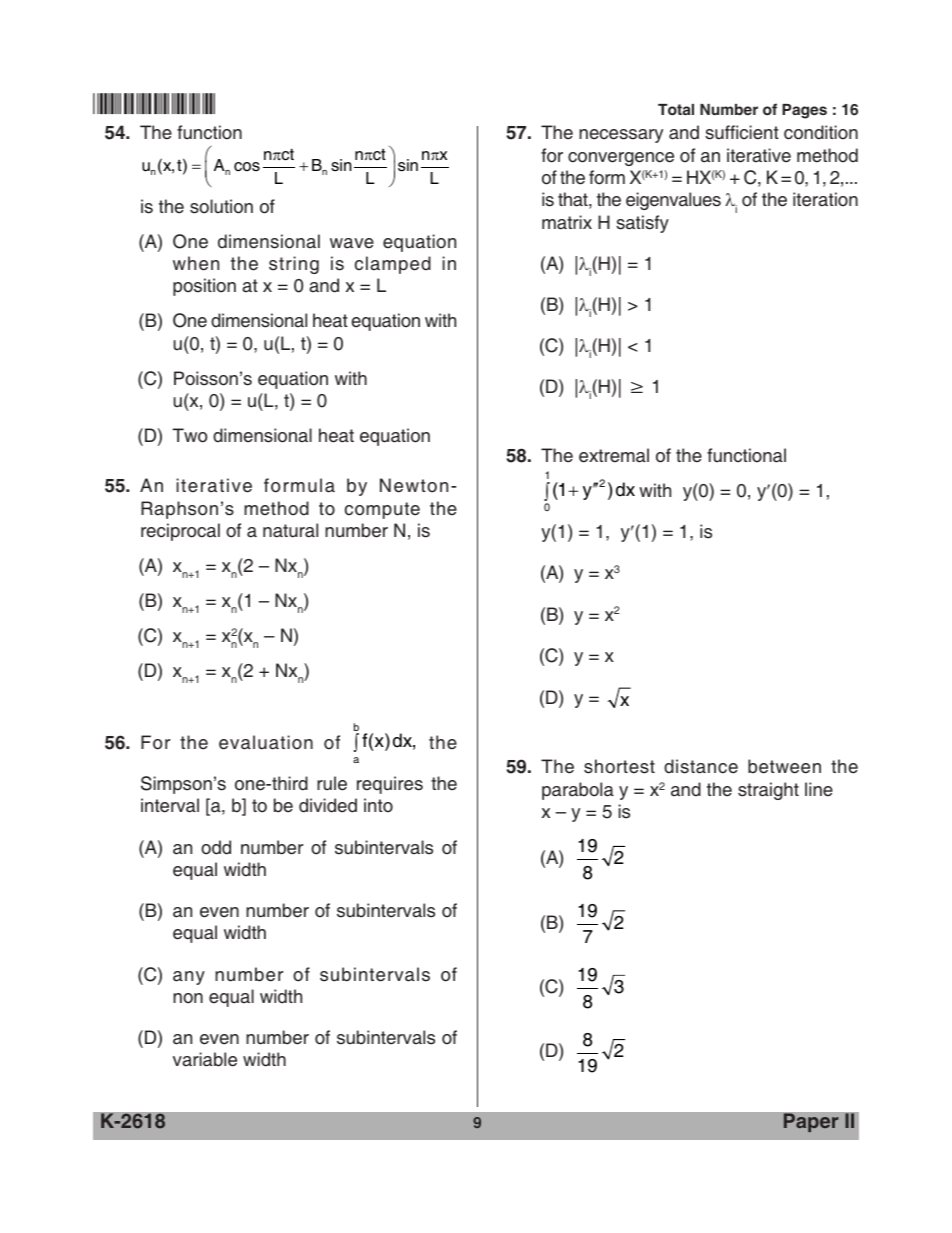 The width and height of the page is (952, 1233). I want to click on evaluation, so click(266, 742).
